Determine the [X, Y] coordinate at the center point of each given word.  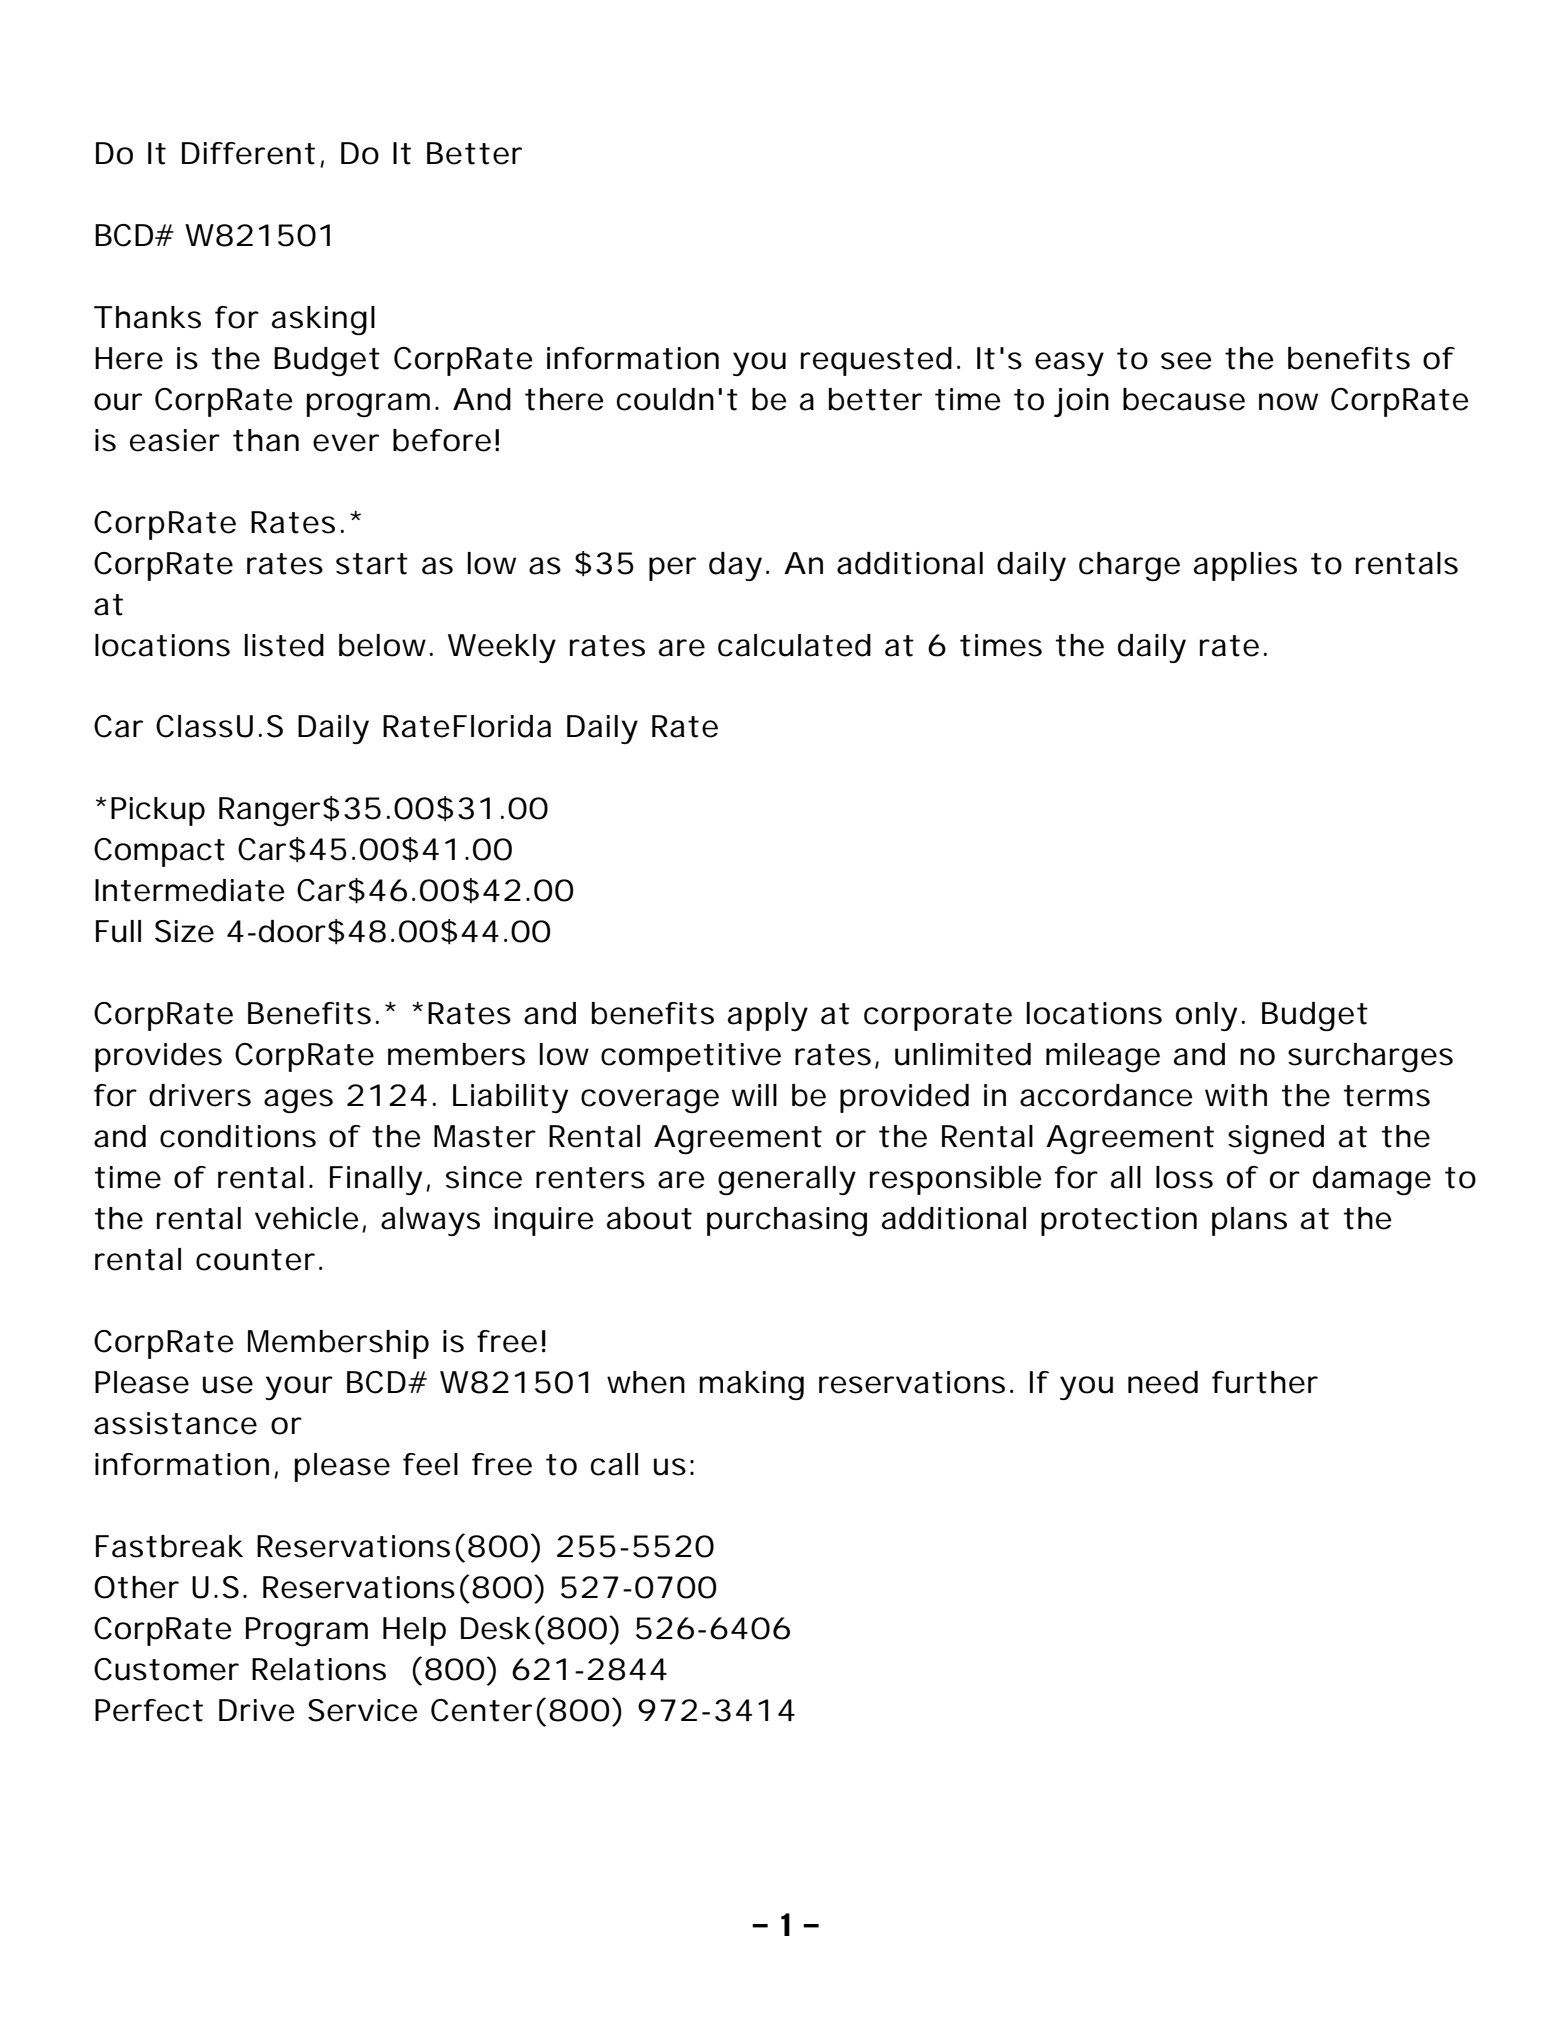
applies [1245, 566]
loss [1184, 1177]
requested [876, 361]
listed [284, 645]
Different [248, 153]
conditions [238, 1136]
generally [787, 1181]
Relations [319, 1669]
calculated [794, 645]
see [1186, 361]
